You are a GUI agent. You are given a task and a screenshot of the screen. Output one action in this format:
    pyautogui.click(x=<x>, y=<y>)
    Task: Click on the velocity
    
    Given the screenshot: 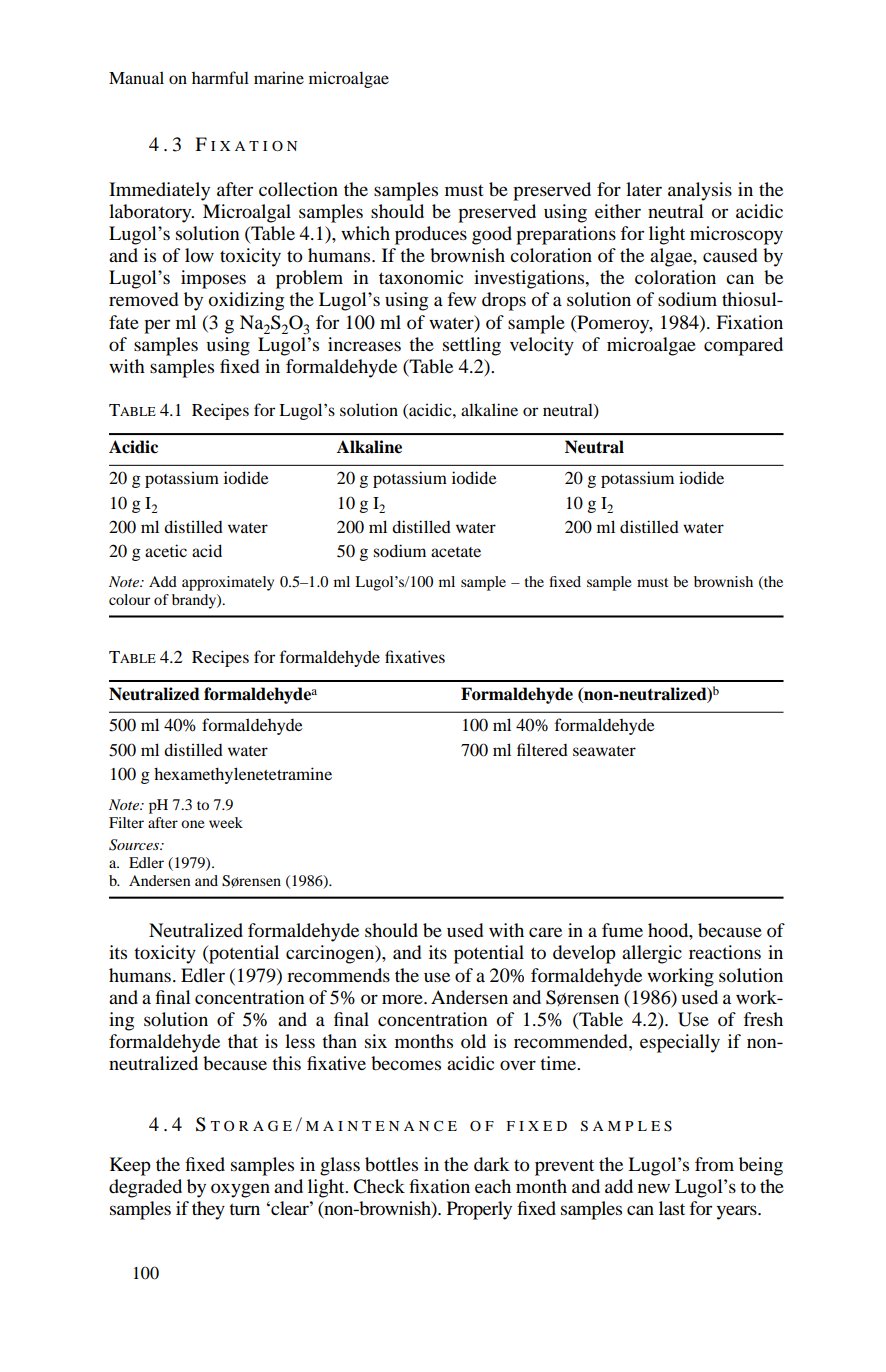 What is the action you would take?
    pyautogui.click(x=542, y=346)
